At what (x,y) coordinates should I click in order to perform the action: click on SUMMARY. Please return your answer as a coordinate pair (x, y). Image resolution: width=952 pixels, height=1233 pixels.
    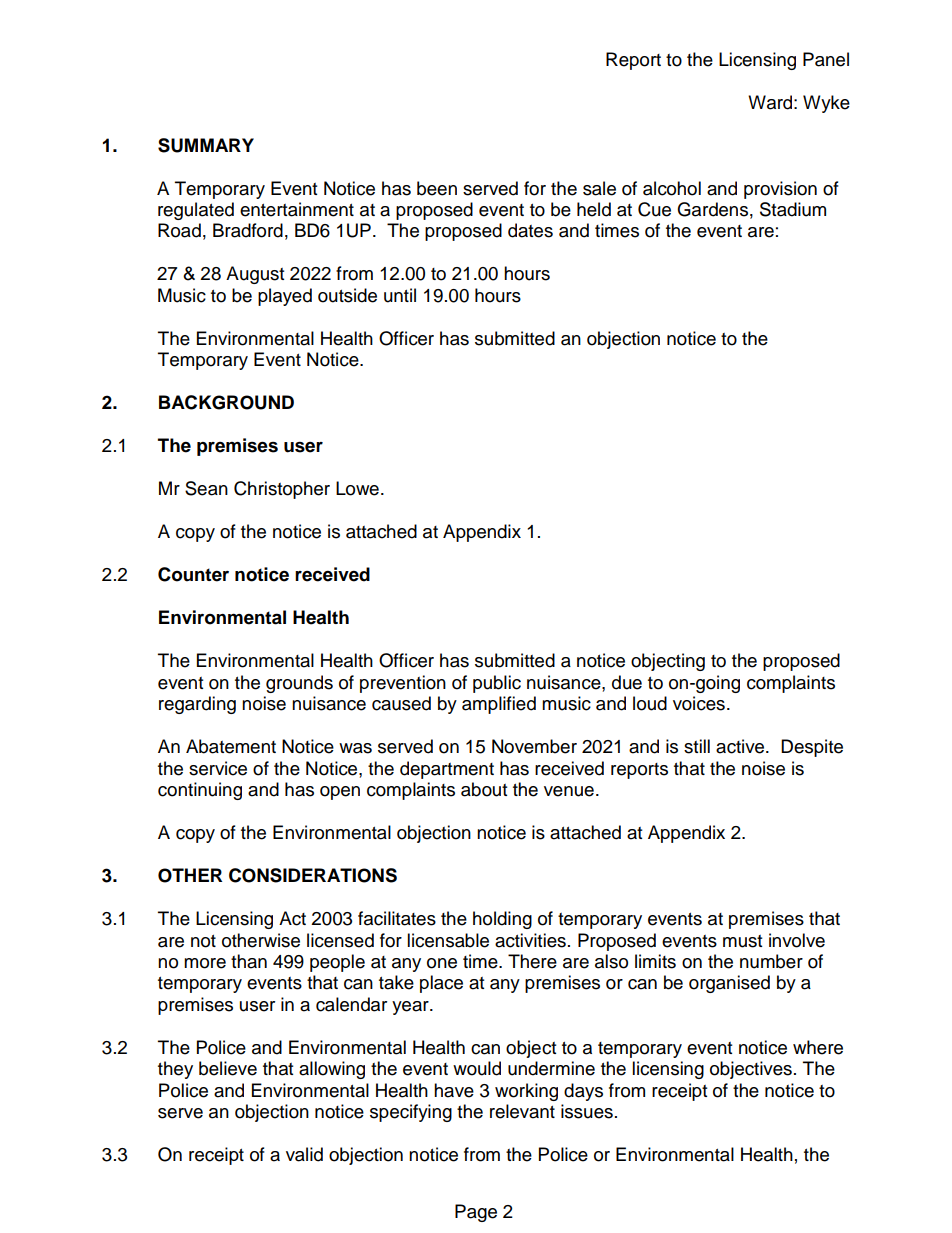
    Looking at the image, I should click on (206, 145).
